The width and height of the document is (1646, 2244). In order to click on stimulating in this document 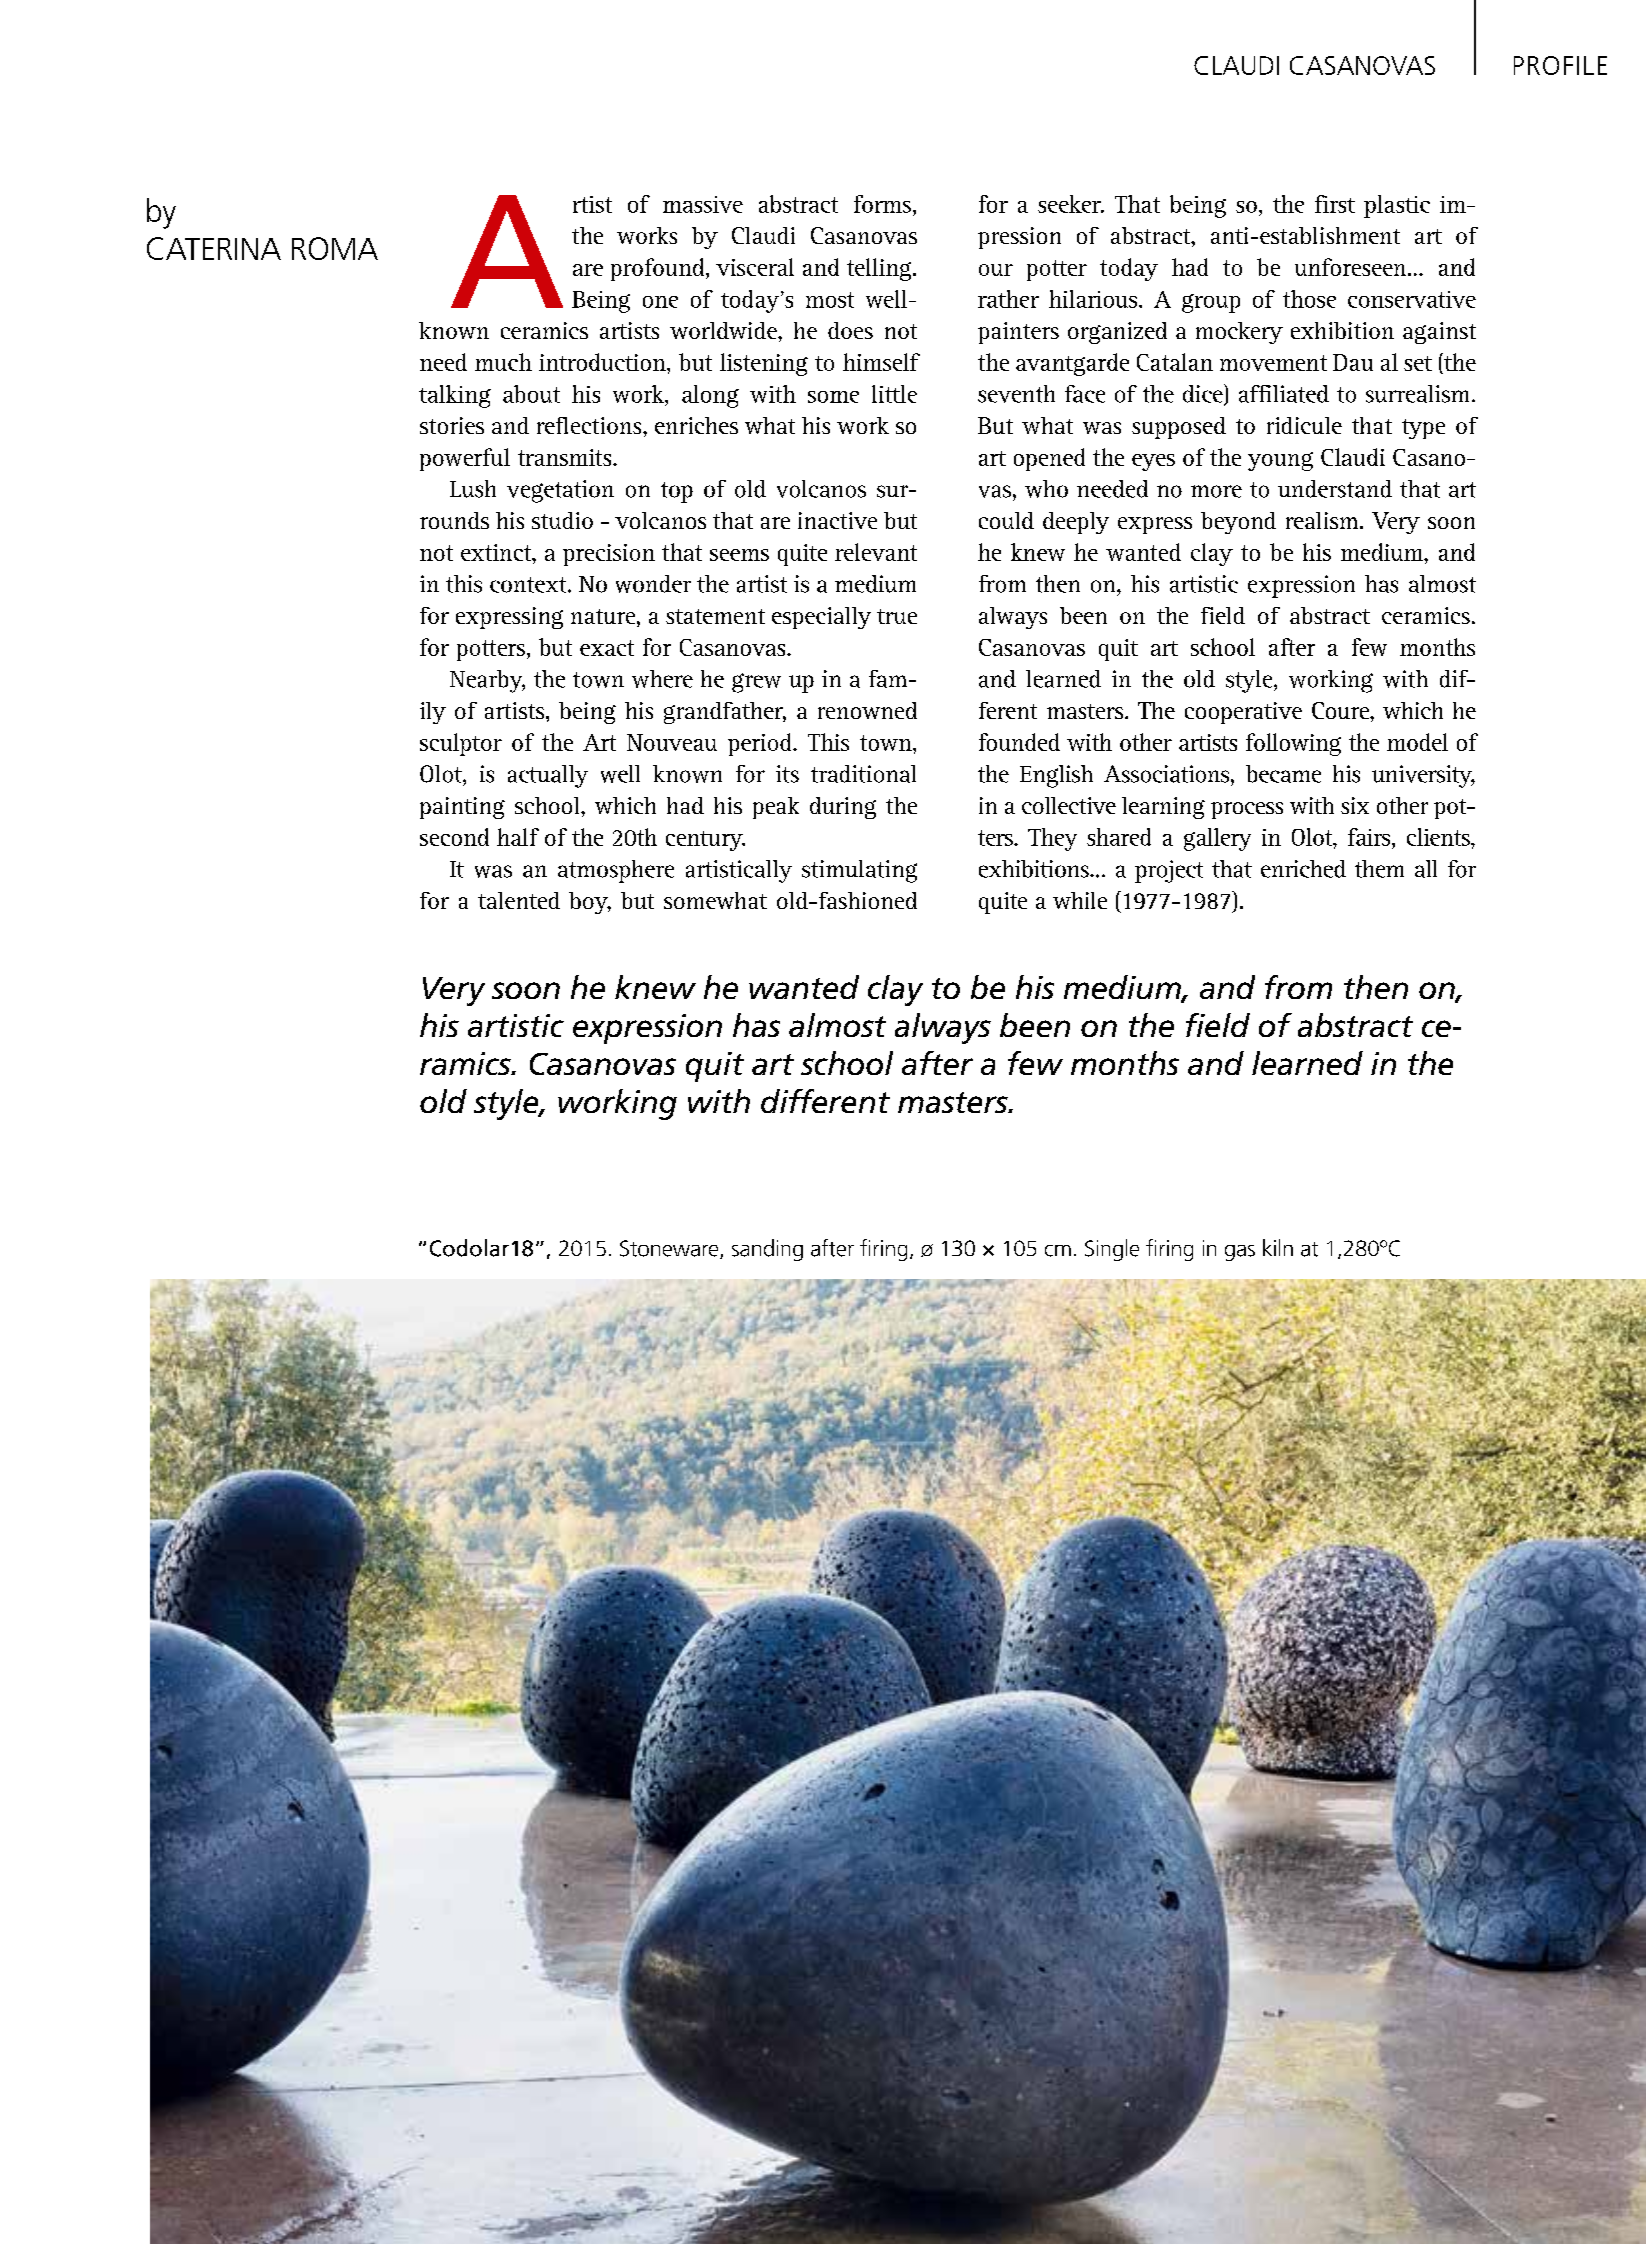, I will do `click(859, 871)`.
